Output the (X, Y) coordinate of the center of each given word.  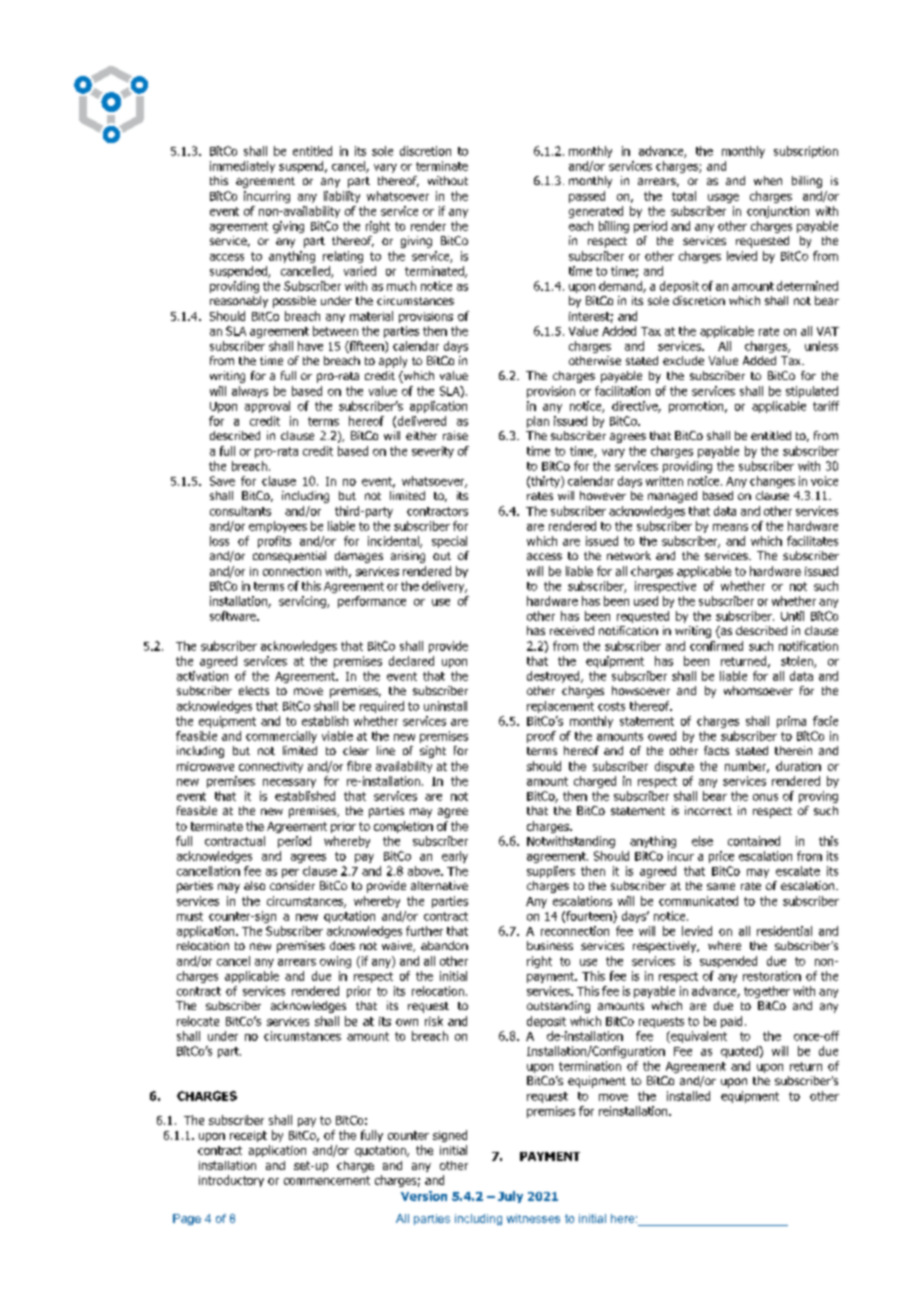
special (449, 542)
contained (754, 841)
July (510, 1197)
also (254, 885)
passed (587, 197)
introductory (231, 1181)
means (730, 527)
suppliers (551, 872)
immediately (242, 167)
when (768, 180)
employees (278, 527)
